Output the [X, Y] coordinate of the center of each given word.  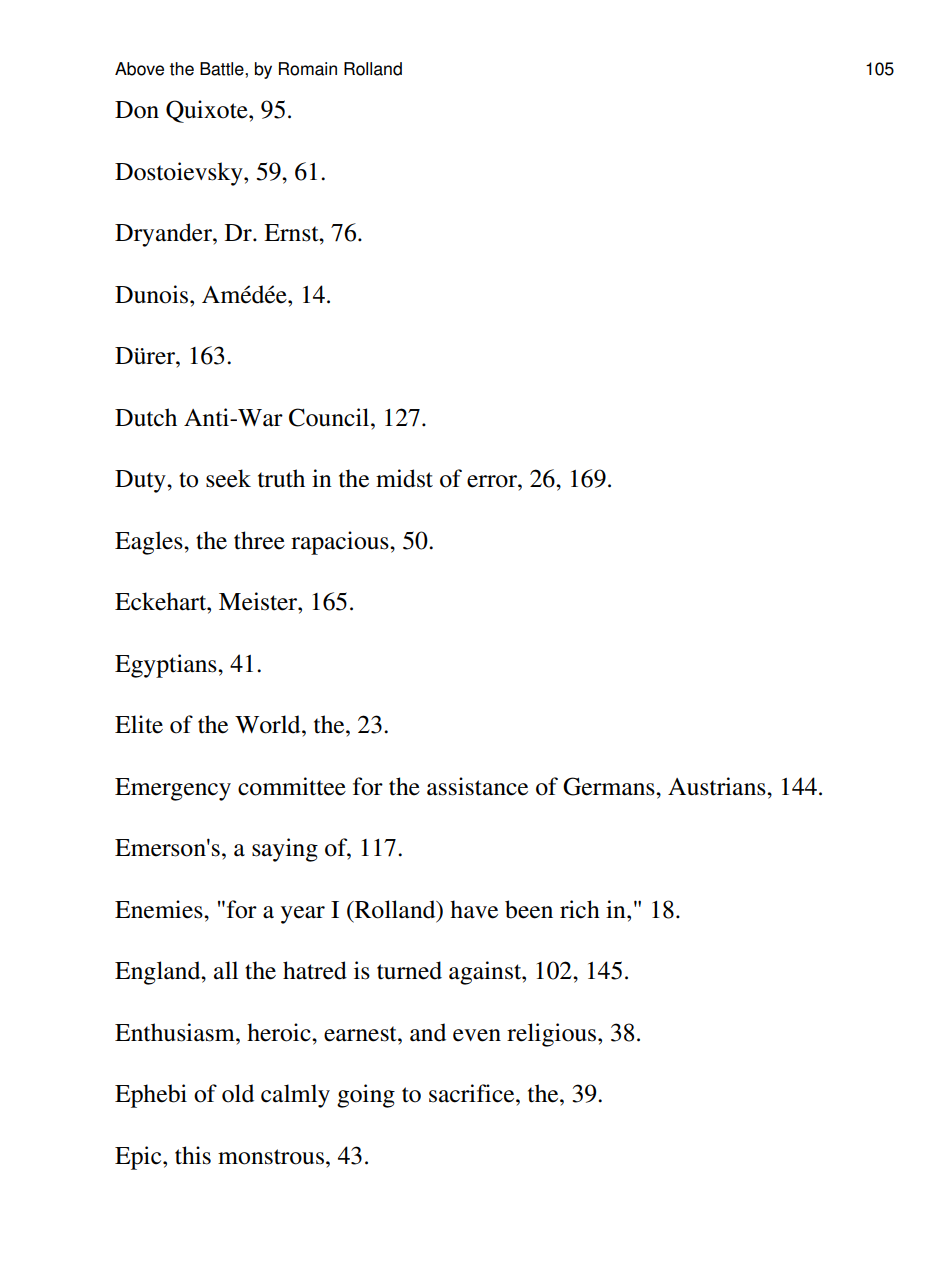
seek [228, 478]
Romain [308, 69]
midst [404, 478]
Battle [223, 69]
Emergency [173, 789]
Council [330, 417]
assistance [477, 786]
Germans [610, 786]
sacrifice [473, 1093]
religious [553, 1035]
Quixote [208, 111]
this [193, 1155]
